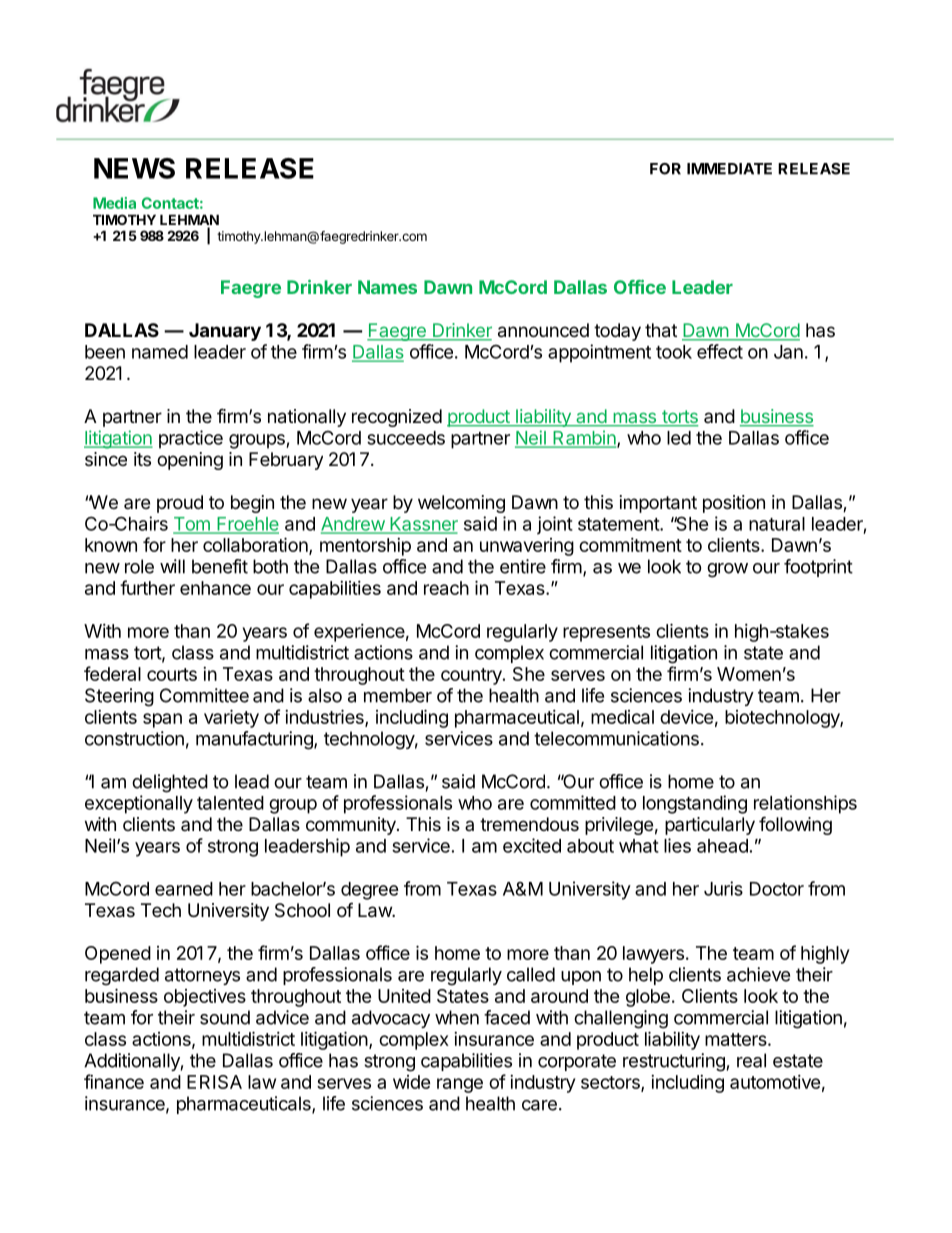 The image size is (952, 1233). Describe the element at coordinates (134, 168) in the document. I see `NEWS` at that location.
